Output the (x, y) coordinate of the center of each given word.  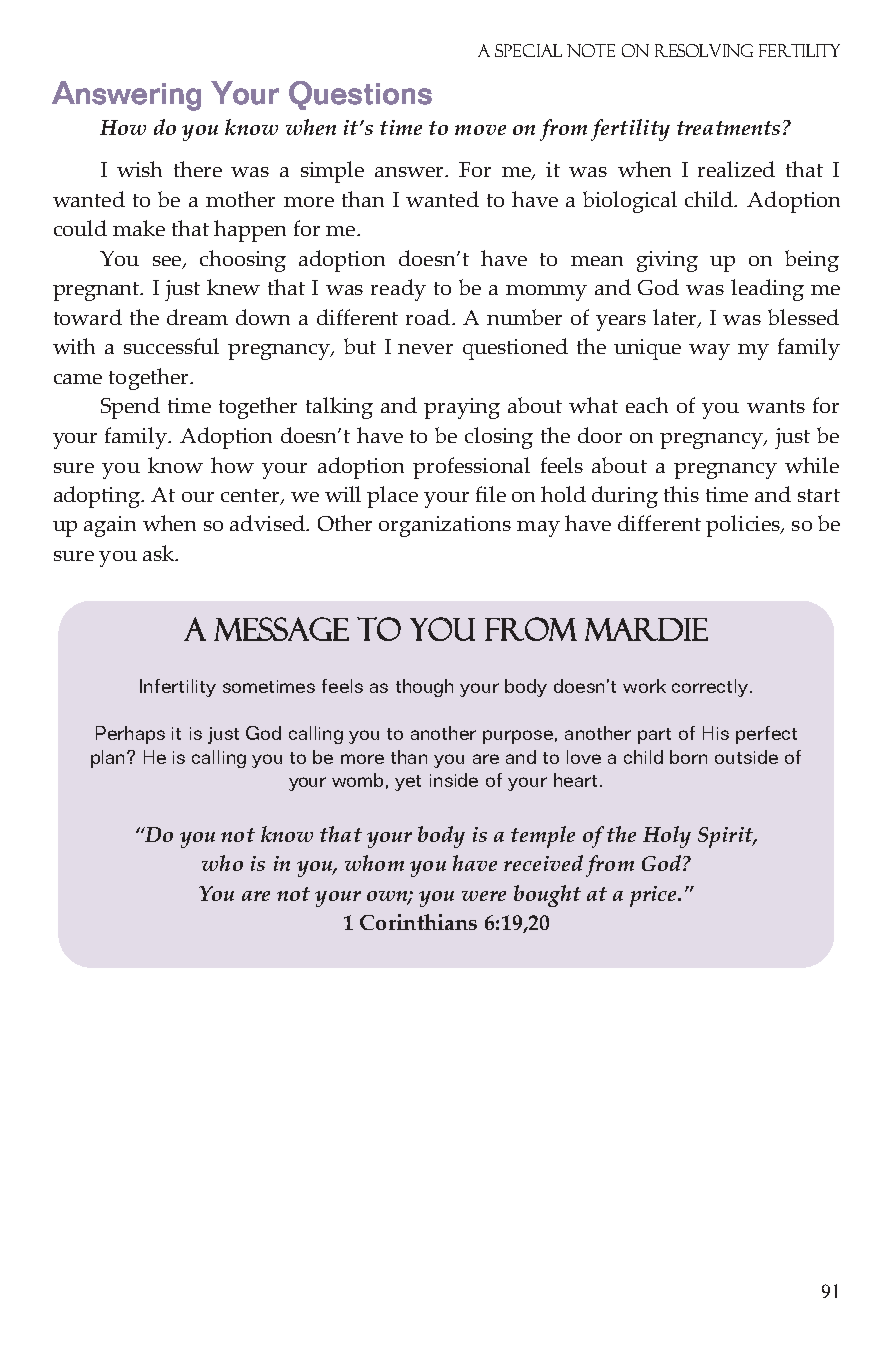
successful (171, 346)
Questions (360, 95)
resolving (704, 50)
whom (374, 863)
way (709, 352)
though (424, 688)
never (425, 349)
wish (139, 169)
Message (281, 629)
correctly (711, 688)
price (654, 896)
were (484, 896)
